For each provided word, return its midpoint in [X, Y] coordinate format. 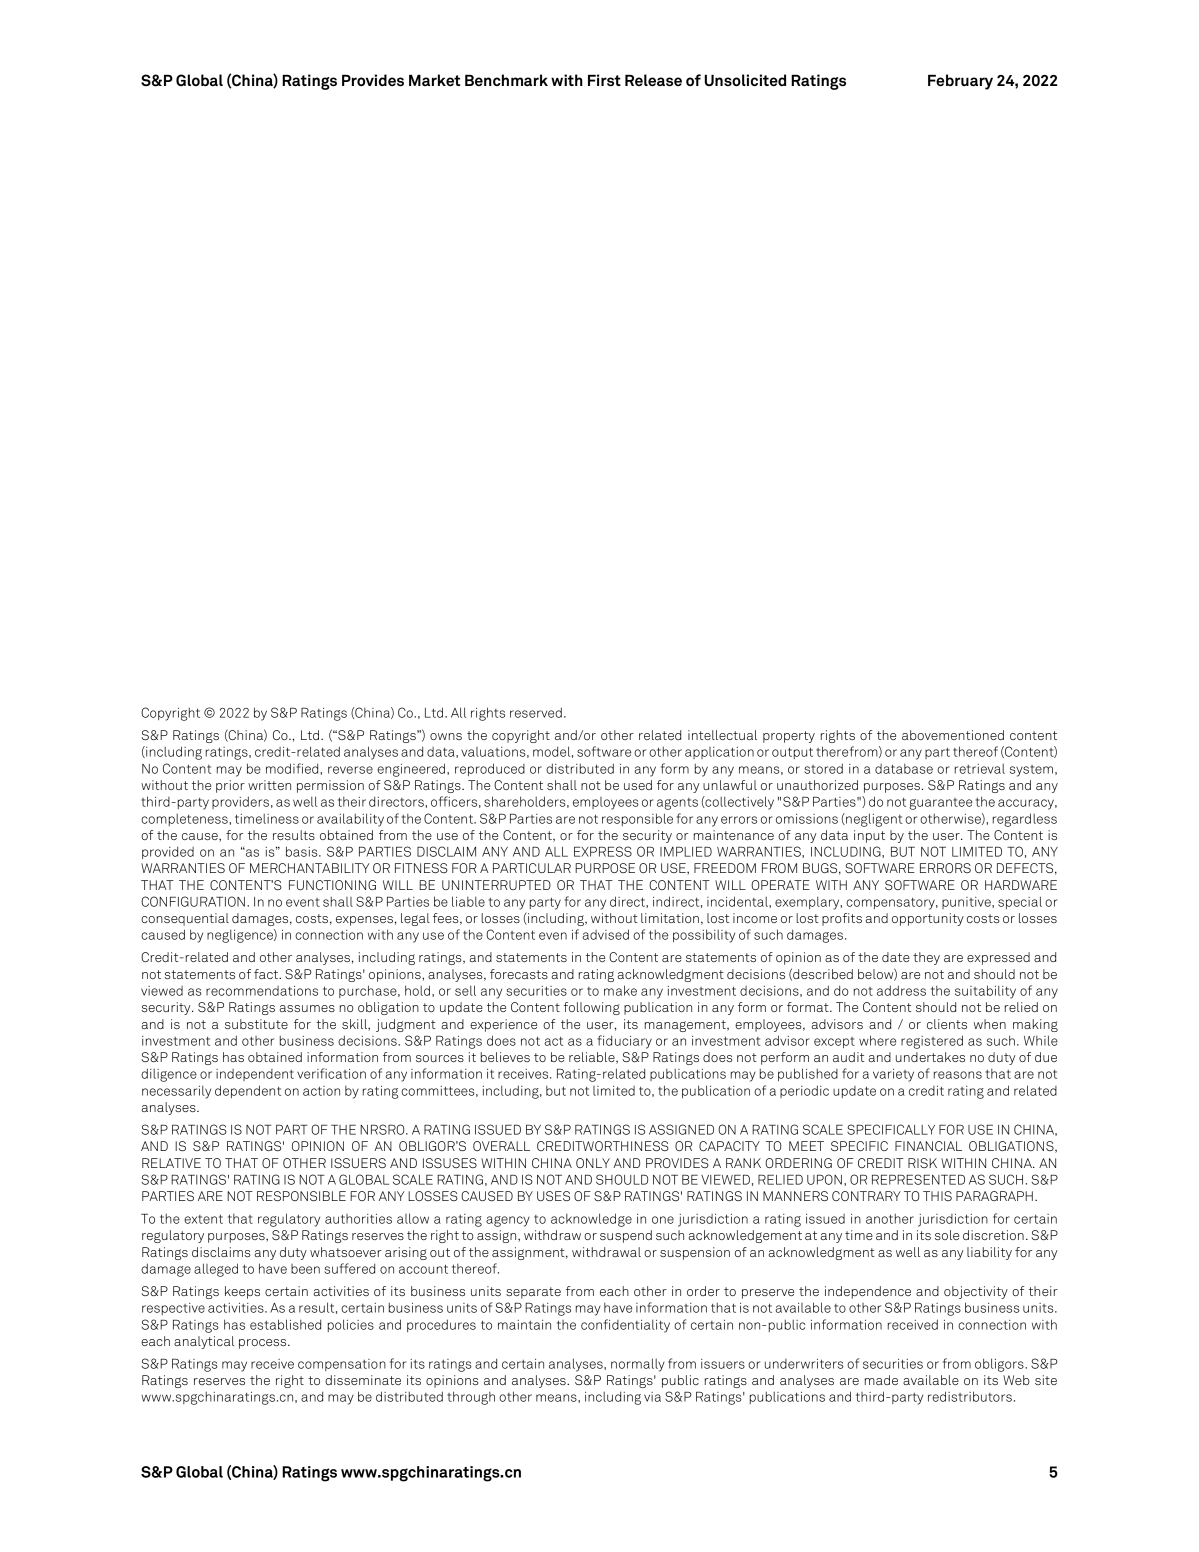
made [881, 1380]
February [960, 82]
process [264, 1344]
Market [435, 80]
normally [638, 1365]
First [604, 80]
